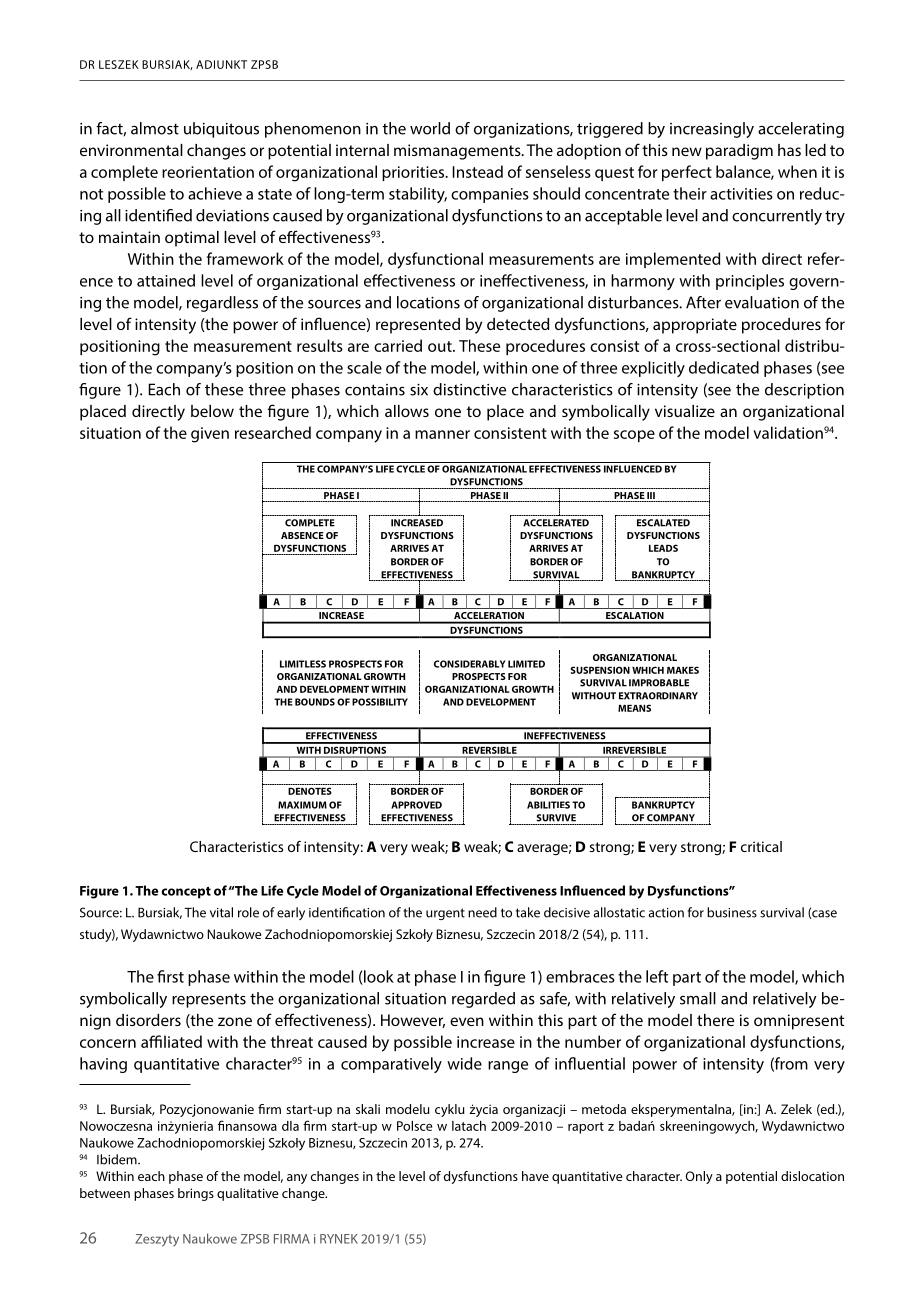 The width and height of the image is (924, 1308). I want to click on critical, so click(761, 846).
